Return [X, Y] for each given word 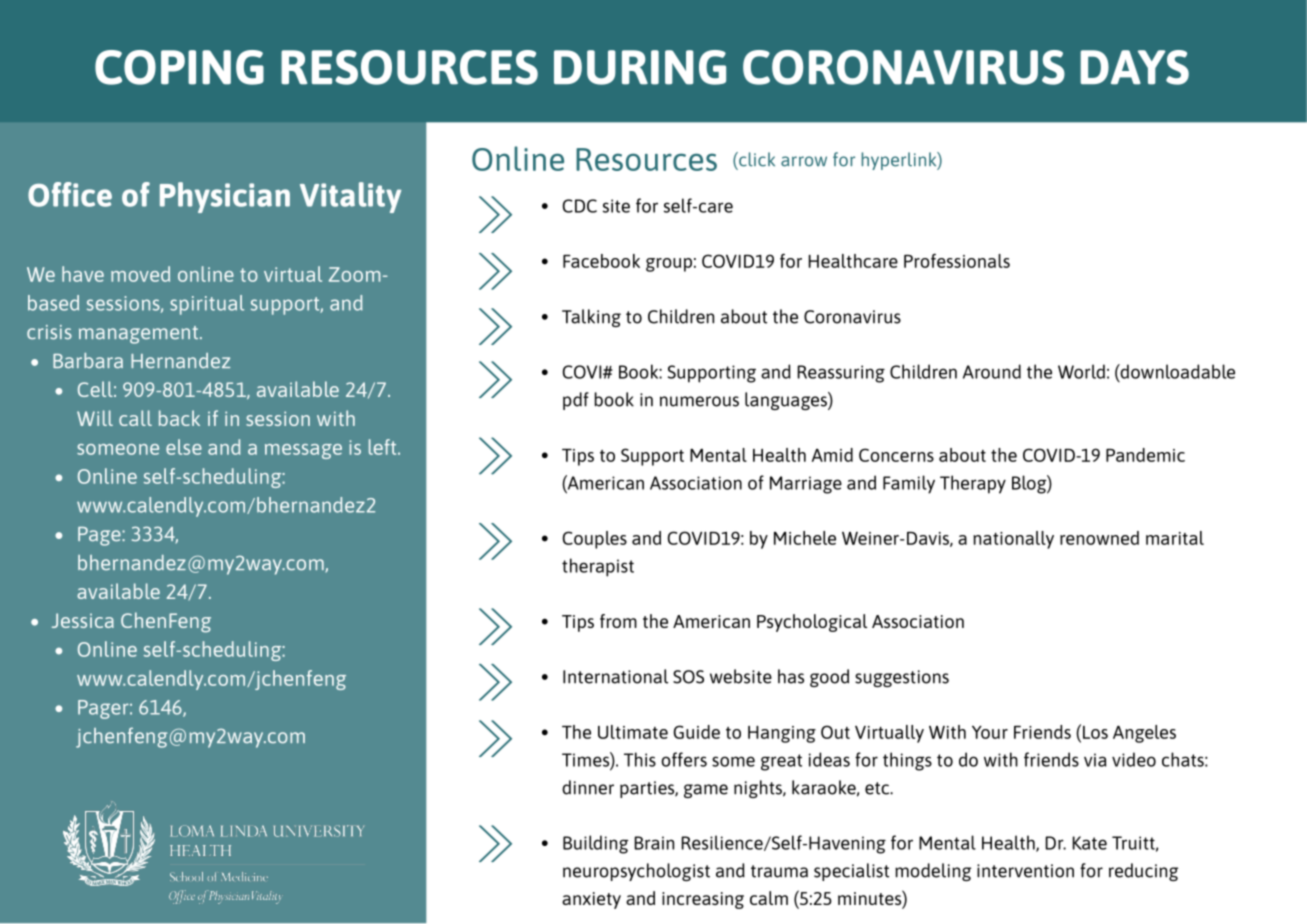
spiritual [207, 305]
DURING [640, 67]
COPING [179, 67]
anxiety [591, 900]
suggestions [902, 678]
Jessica [83, 620]
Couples [595, 540]
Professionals [957, 261]
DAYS [1134, 67]
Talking [591, 318]
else [184, 447]
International [615, 676]
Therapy [973, 484]
